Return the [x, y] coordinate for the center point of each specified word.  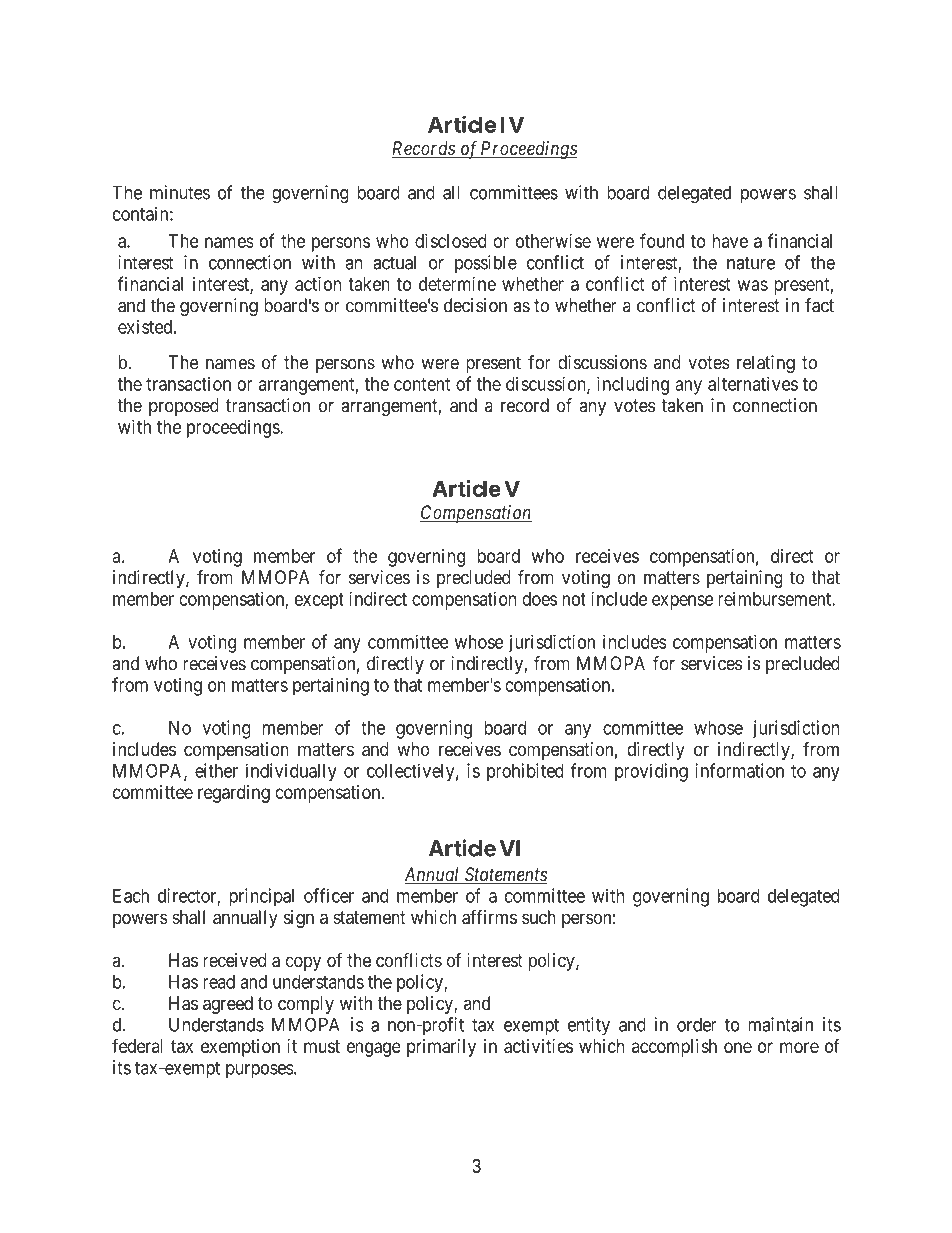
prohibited [525, 772]
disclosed [451, 240]
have [730, 241]
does [539, 599]
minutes [180, 192]
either [216, 770]
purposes [260, 1071]
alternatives [753, 383]
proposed [184, 407]
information [739, 770]
